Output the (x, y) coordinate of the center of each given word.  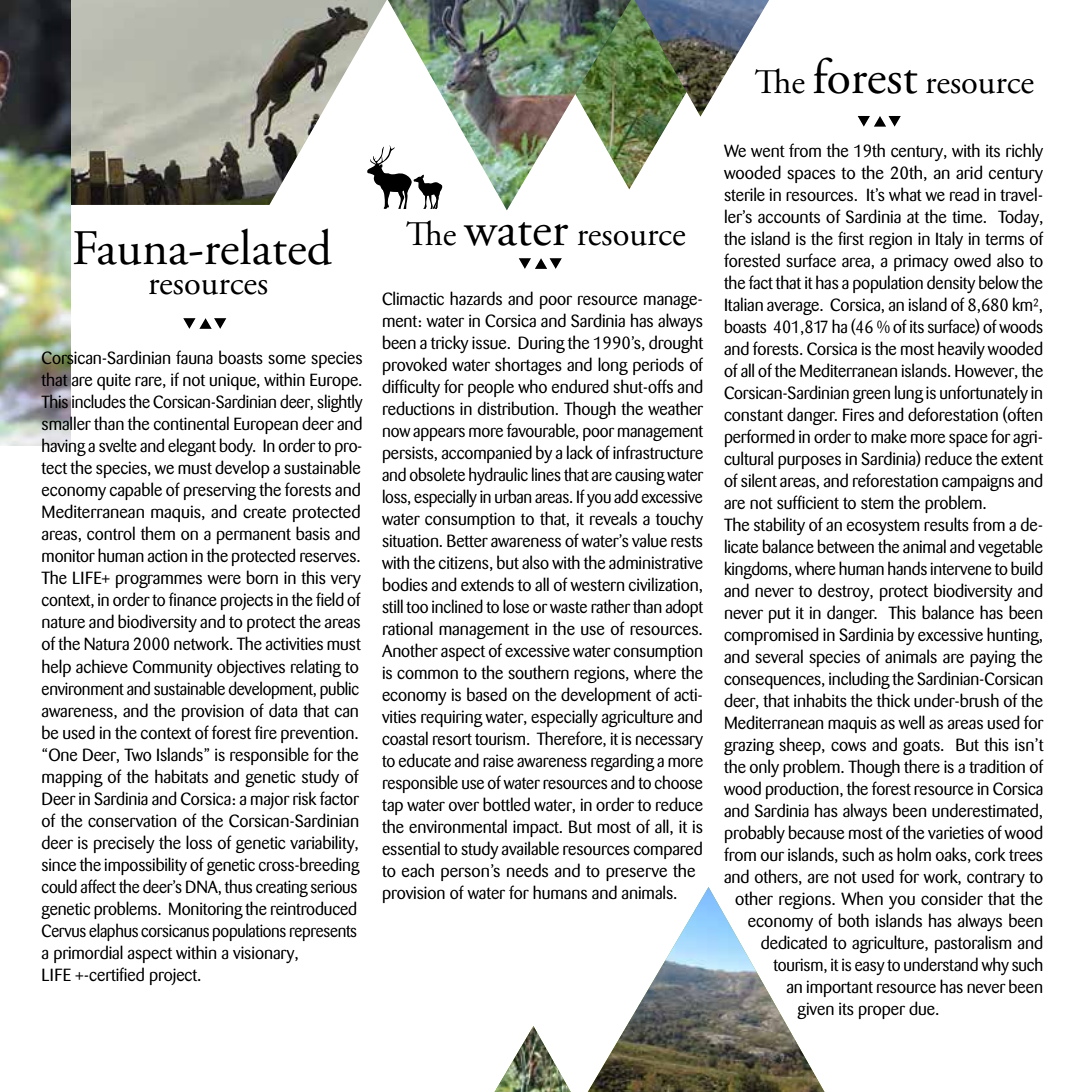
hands (907, 568)
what (905, 194)
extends (487, 584)
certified (115, 974)
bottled (506, 804)
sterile (744, 194)
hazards (476, 298)
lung (909, 394)
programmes (159, 581)
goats (922, 747)
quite (114, 381)
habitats (181, 776)
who (532, 386)
